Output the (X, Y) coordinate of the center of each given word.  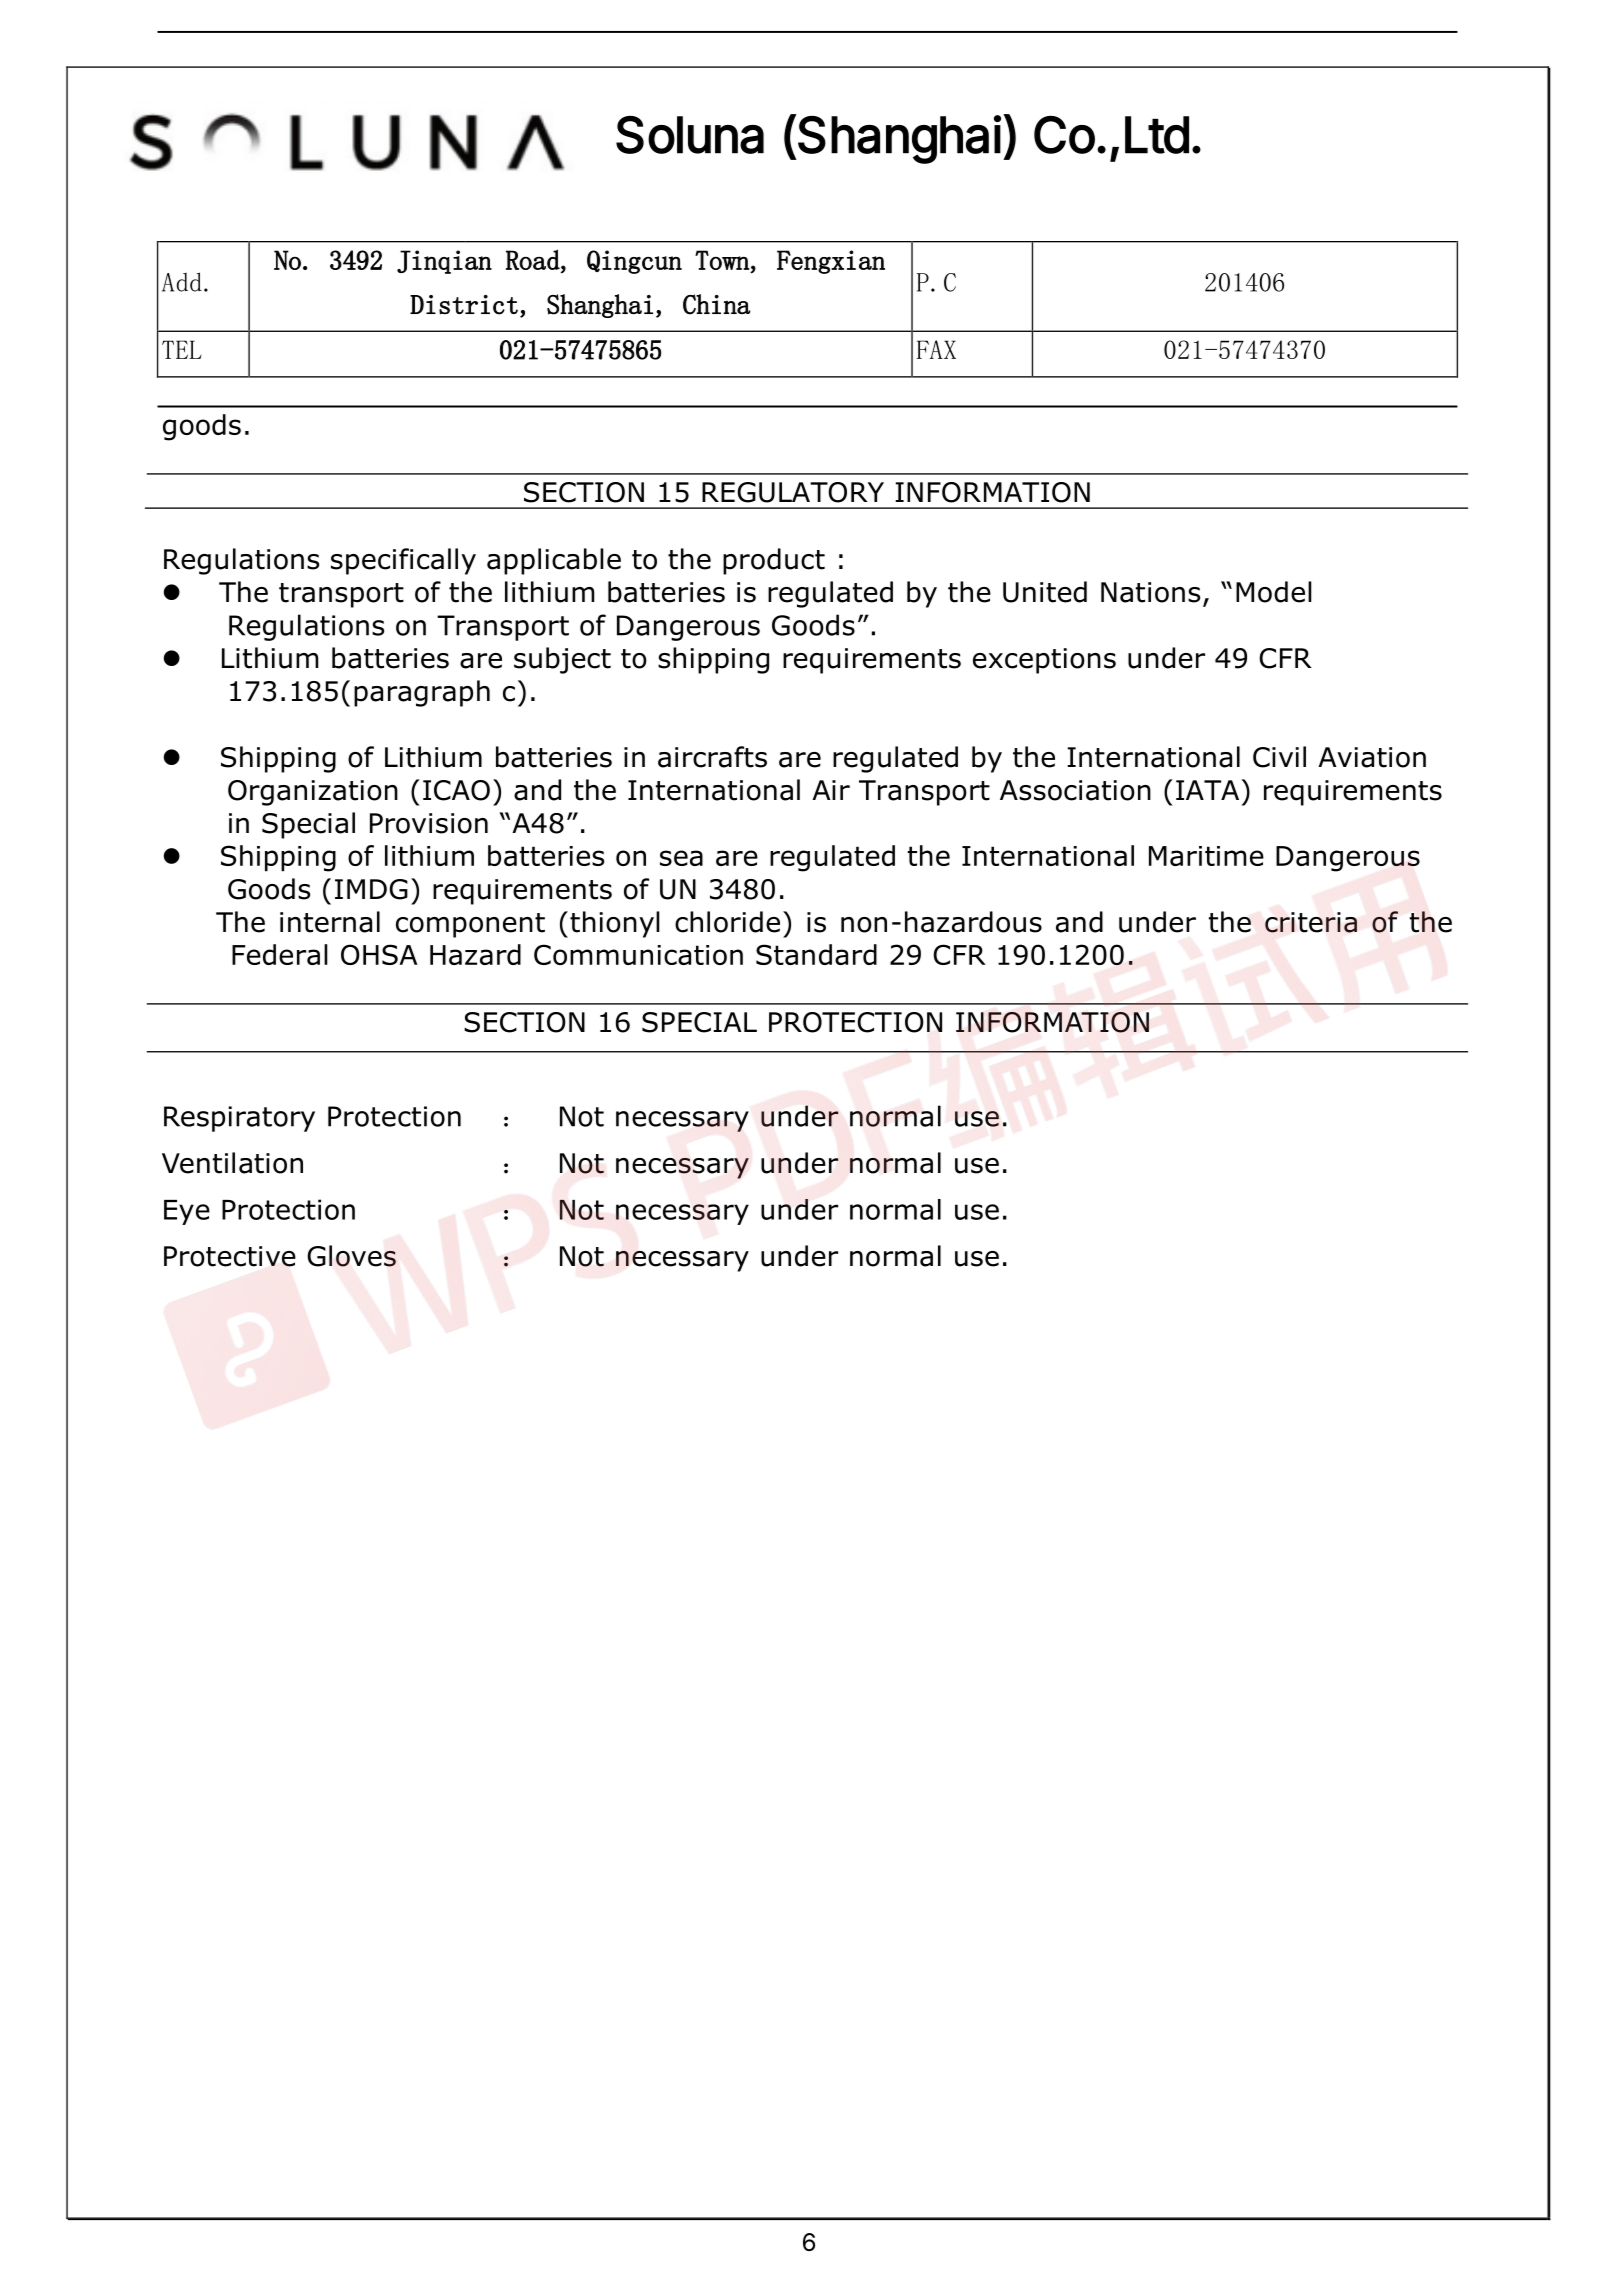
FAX (936, 349)
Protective (230, 1256)
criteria (1311, 922)
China (716, 304)
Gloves (351, 1256)
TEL (182, 349)
